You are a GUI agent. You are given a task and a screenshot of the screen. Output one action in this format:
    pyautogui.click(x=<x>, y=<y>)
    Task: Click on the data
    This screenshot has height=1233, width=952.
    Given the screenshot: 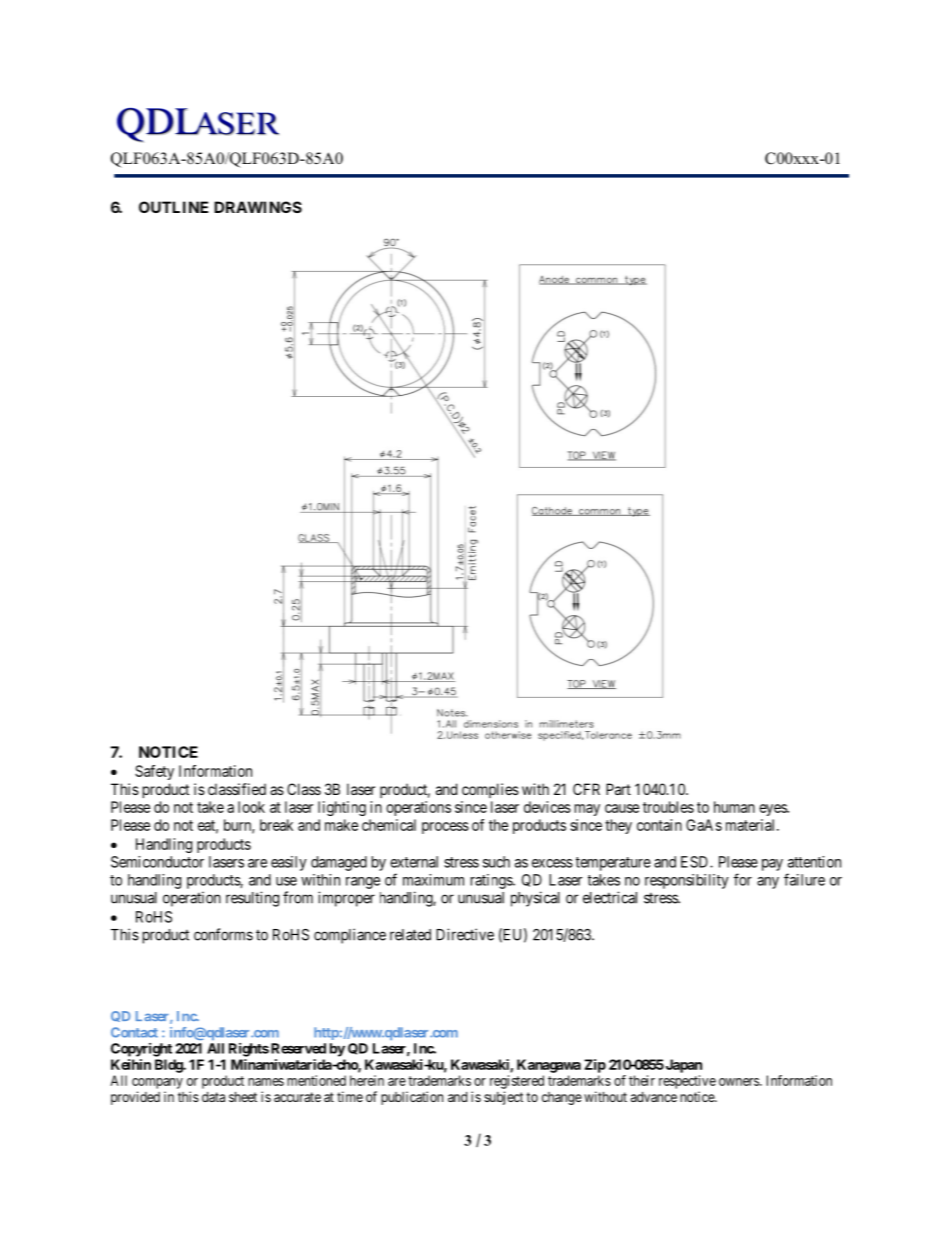 What is the action you would take?
    pyautogui.click(x=213, y=1097)
